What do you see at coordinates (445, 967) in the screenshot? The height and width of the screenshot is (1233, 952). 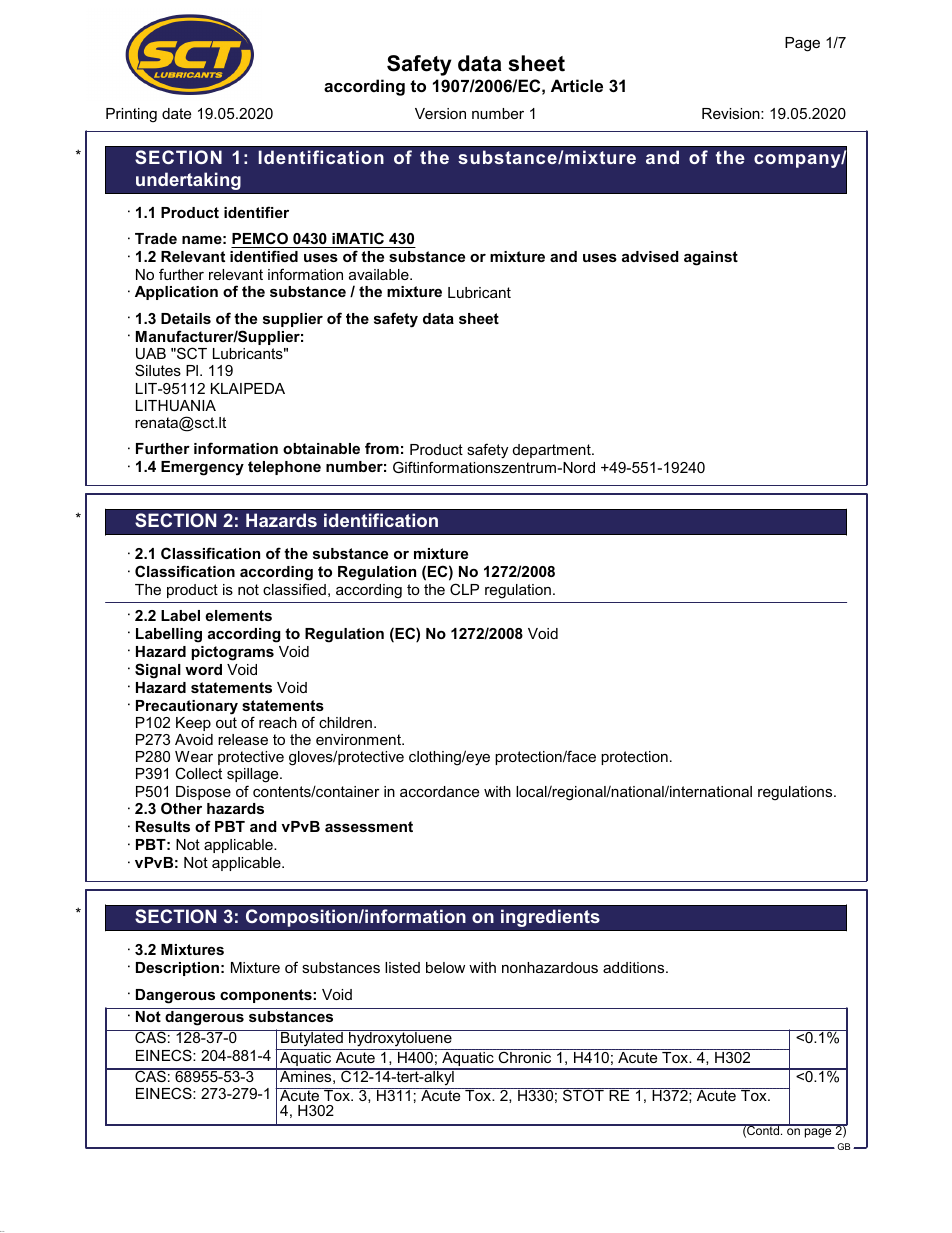 I see `below` at bounding box center [445, 967].
